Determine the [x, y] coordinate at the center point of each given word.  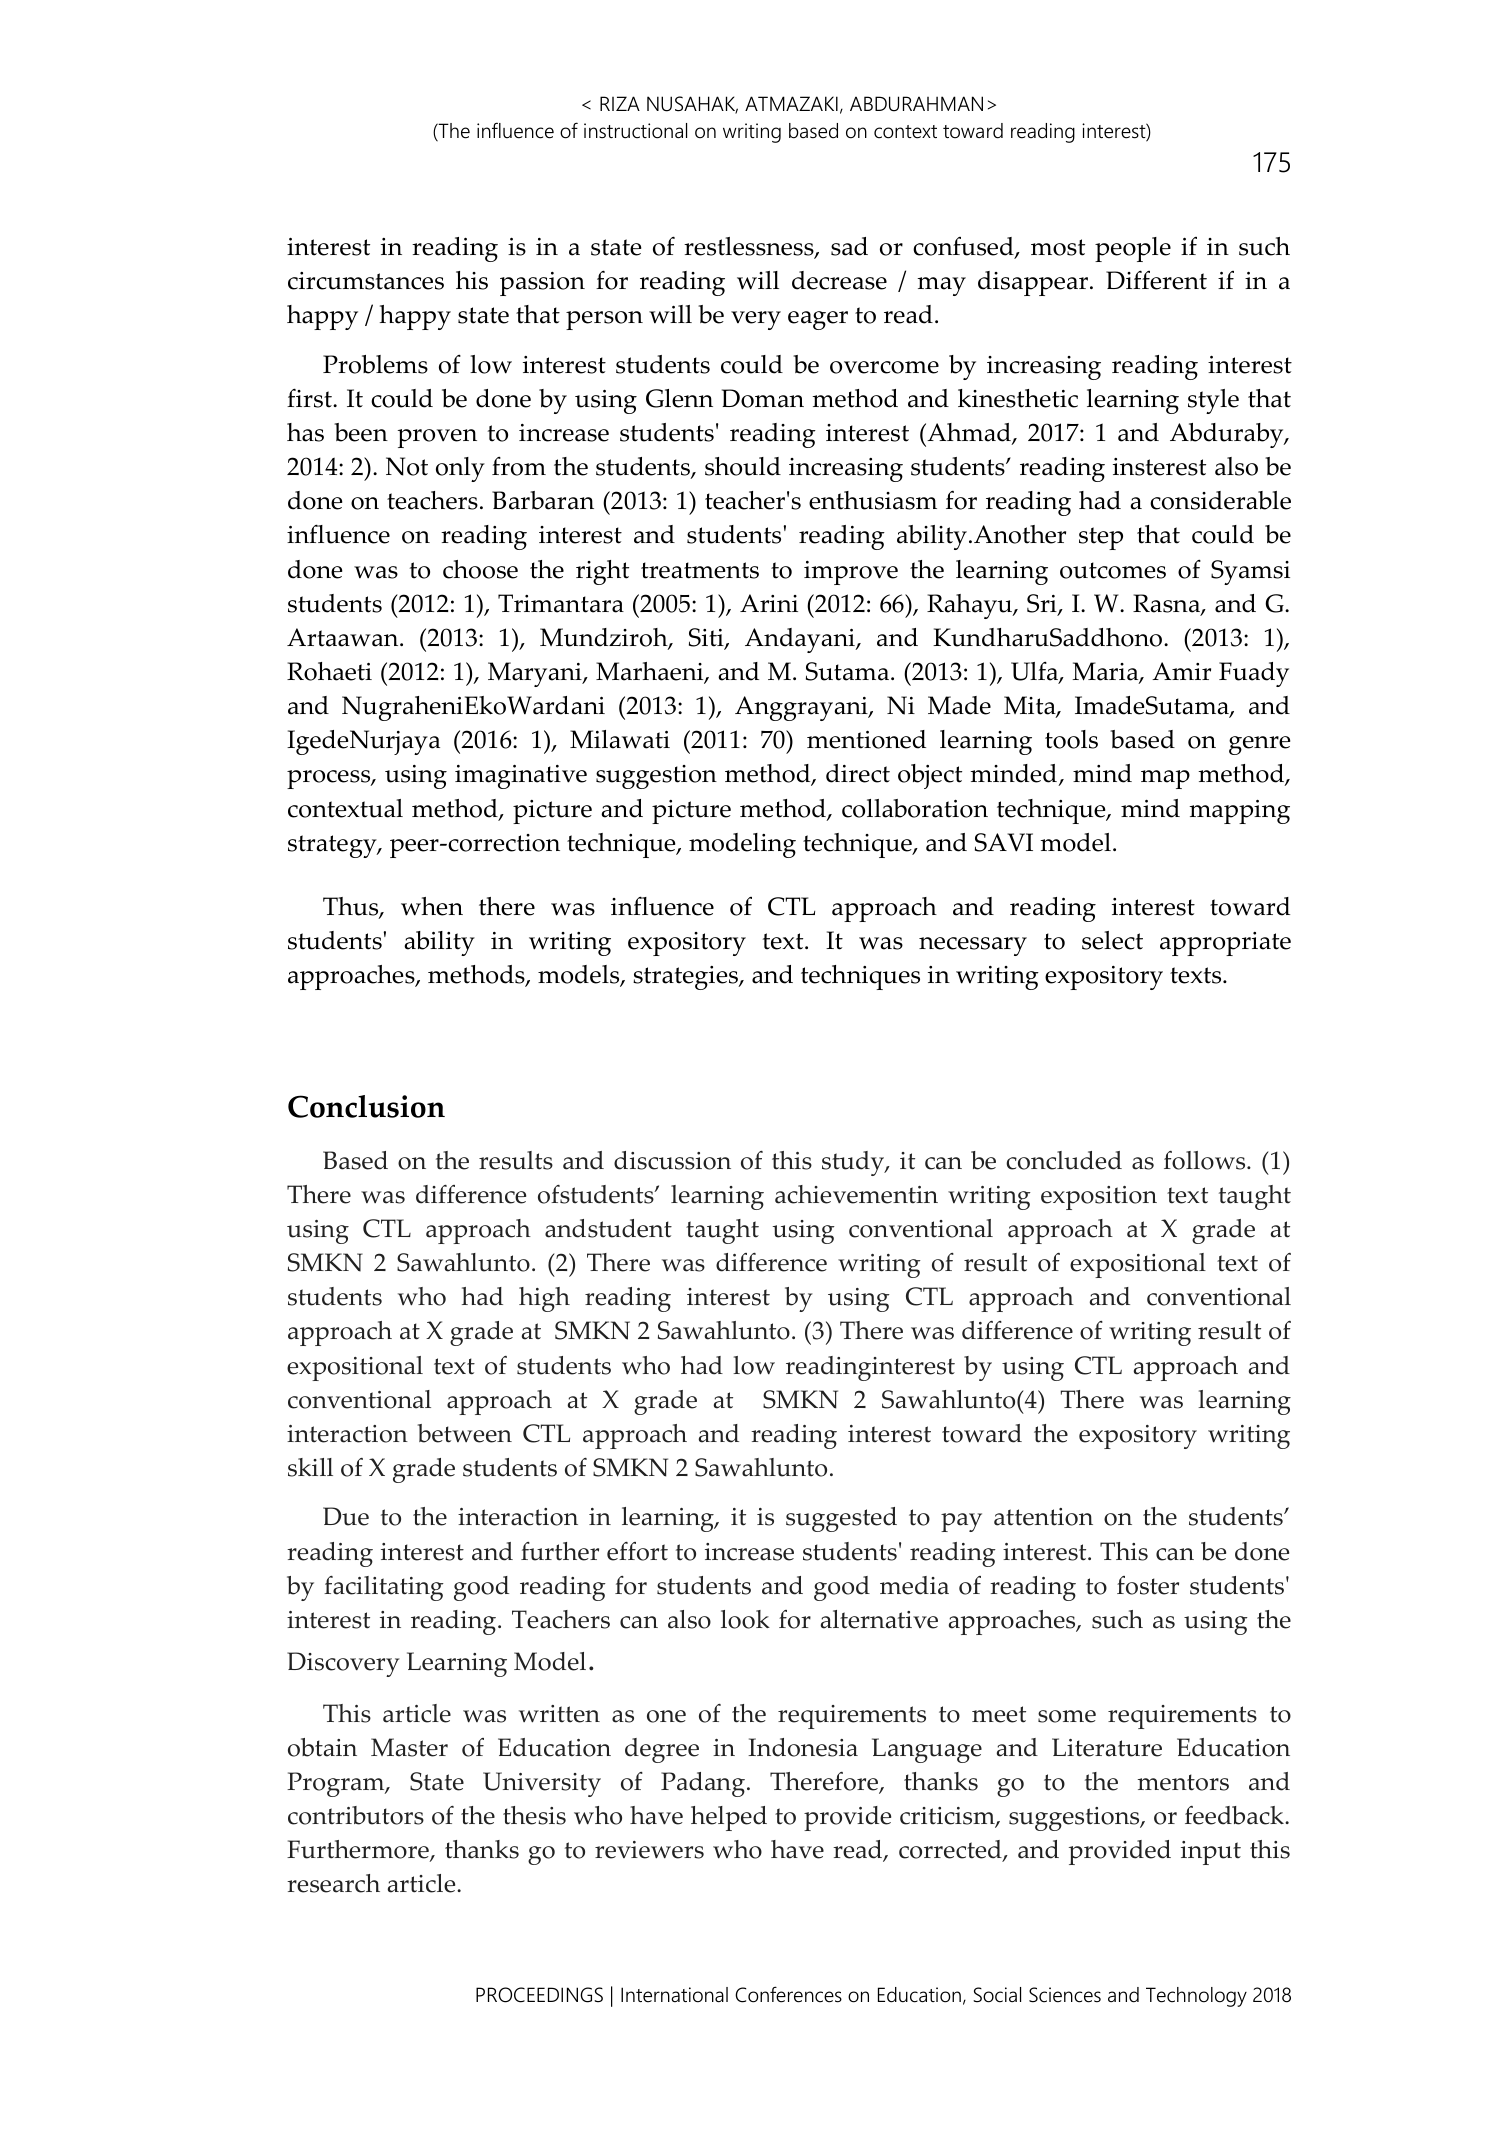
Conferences [788, 1994]
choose [480, 569]
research [333, 1883]
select [1112, 940]
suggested [841, 1519]
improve [851, 573]
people [1133, 249]
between [465, 1433]
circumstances [366, 281]
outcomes [1113, 570]
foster [1148, 1585]
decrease [839, 280]
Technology [1196, 1997]
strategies [686, 978]
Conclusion [366, 1106]
